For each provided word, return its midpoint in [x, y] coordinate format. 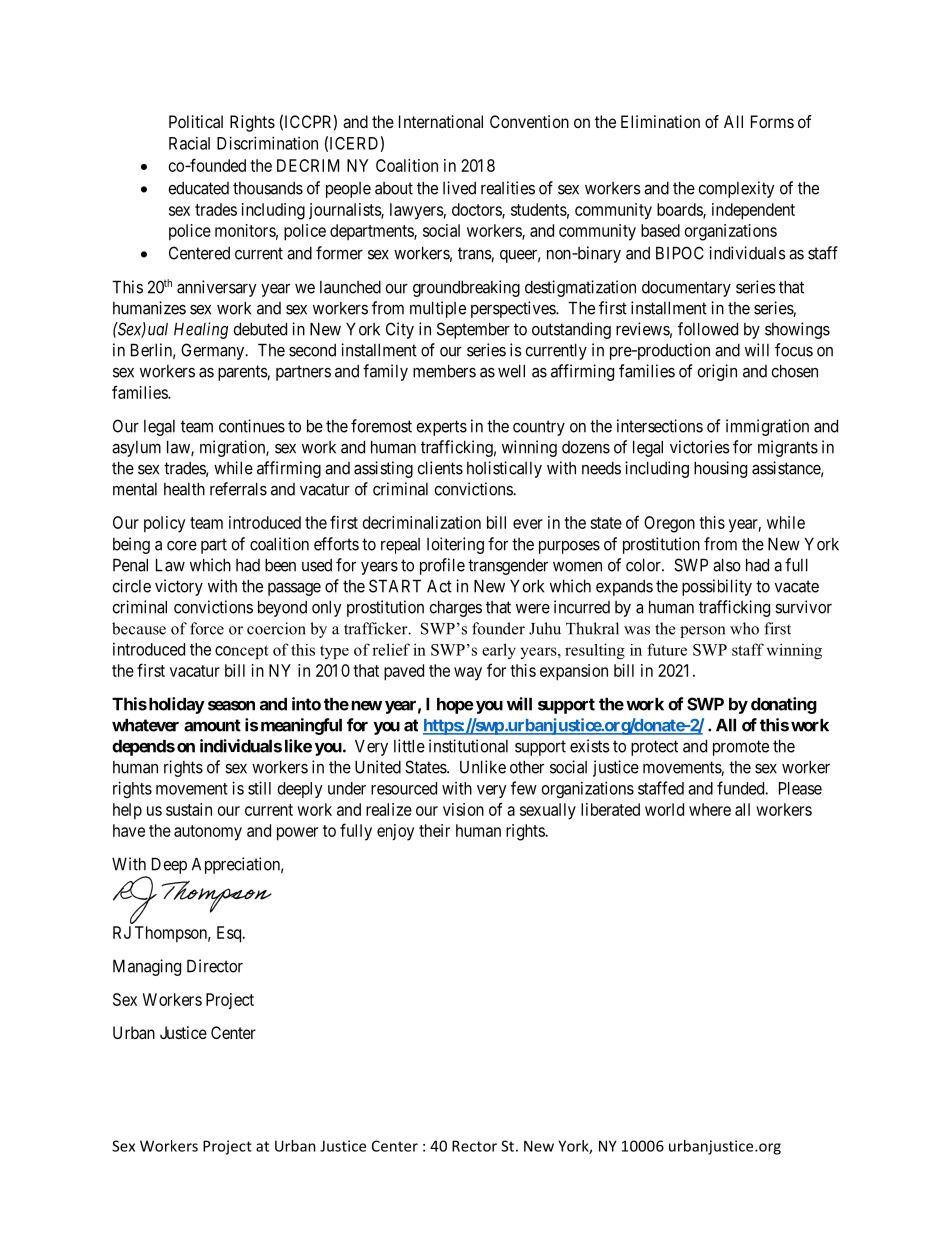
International [441, 121]
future [667, 649]
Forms [772, 121]
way [468, 674]
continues [252, 426]
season [231, 706]
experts [441, 428]
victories [700, 447]
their [434, 830]
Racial [189, 143]
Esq [230, 934]
